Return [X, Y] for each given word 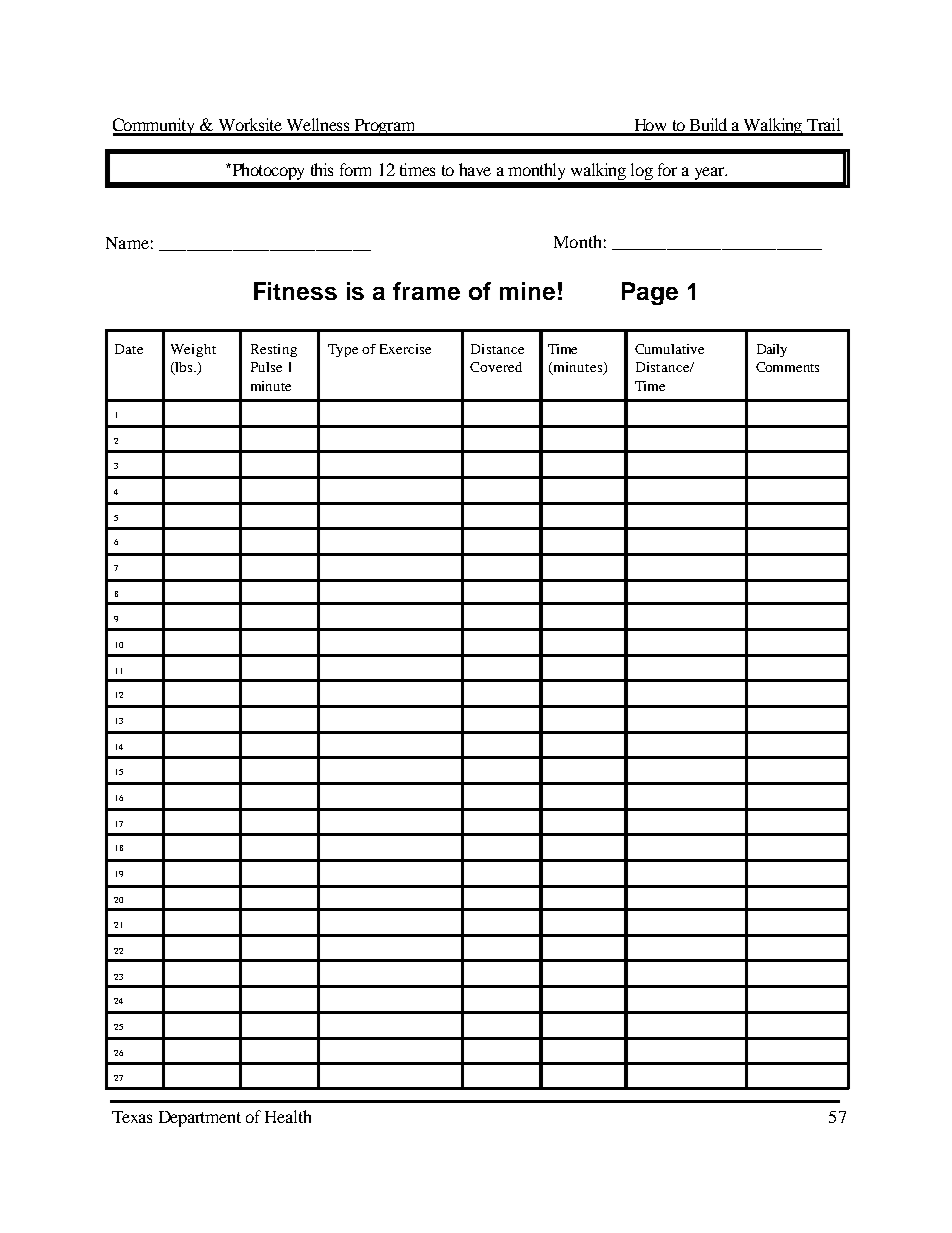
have [475, 169]
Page [650, 293]
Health [288, 1116]
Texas [132, 1117]
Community [155, 127]
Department [200, 1119]
